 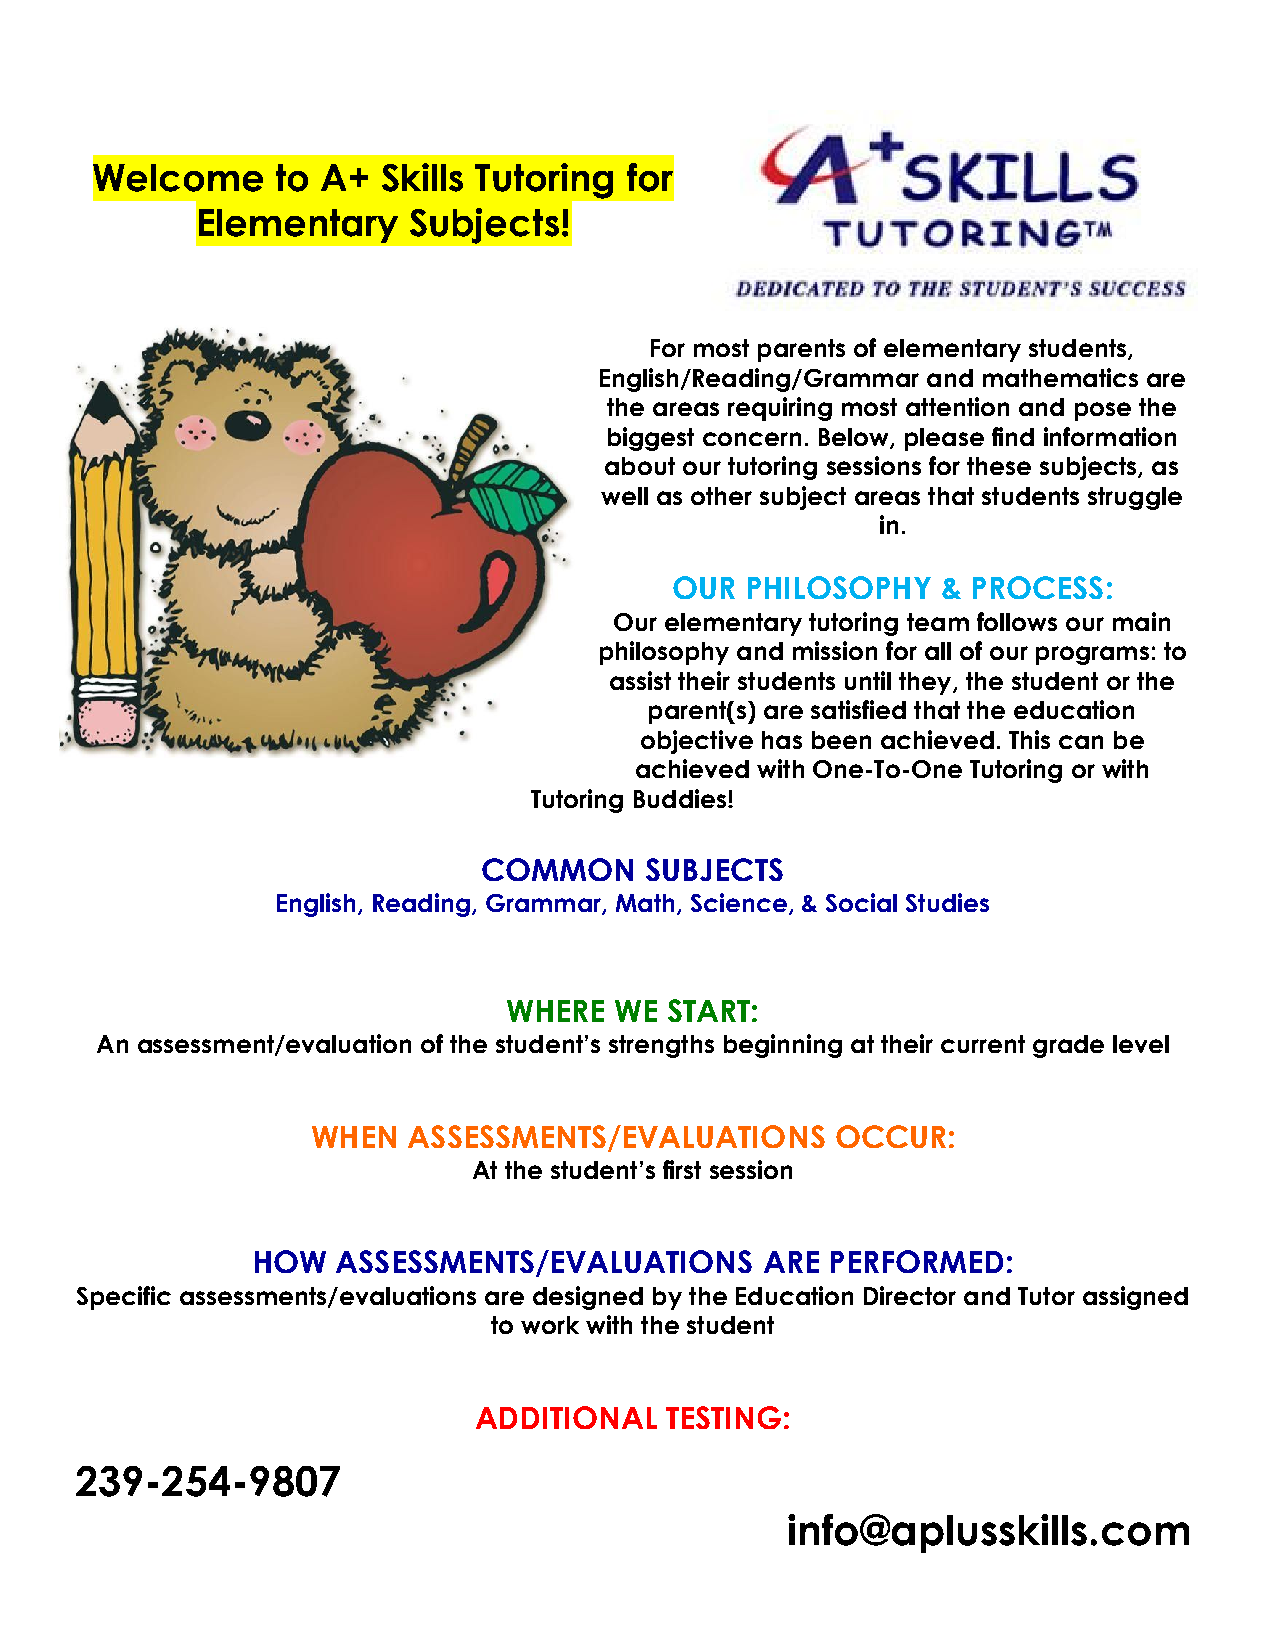 What do you see at coordinates (1135, 1298) in the screenshot?
I see `assigned` at bounding box center [1135, 1298].
